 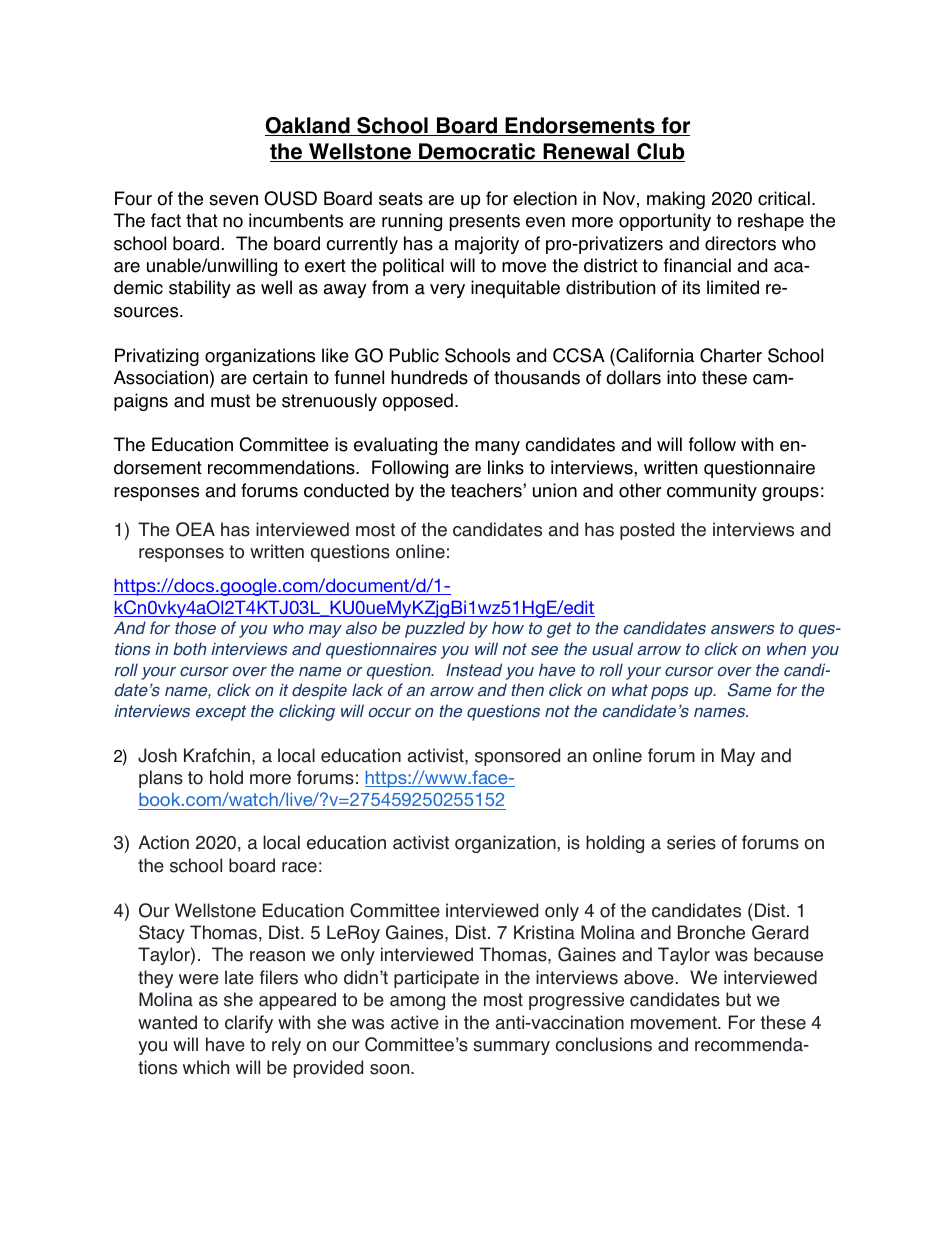 What do you see at coordinates (163, 842) in the screenshot?
I see `Action` at bounding box center [163, 842].
